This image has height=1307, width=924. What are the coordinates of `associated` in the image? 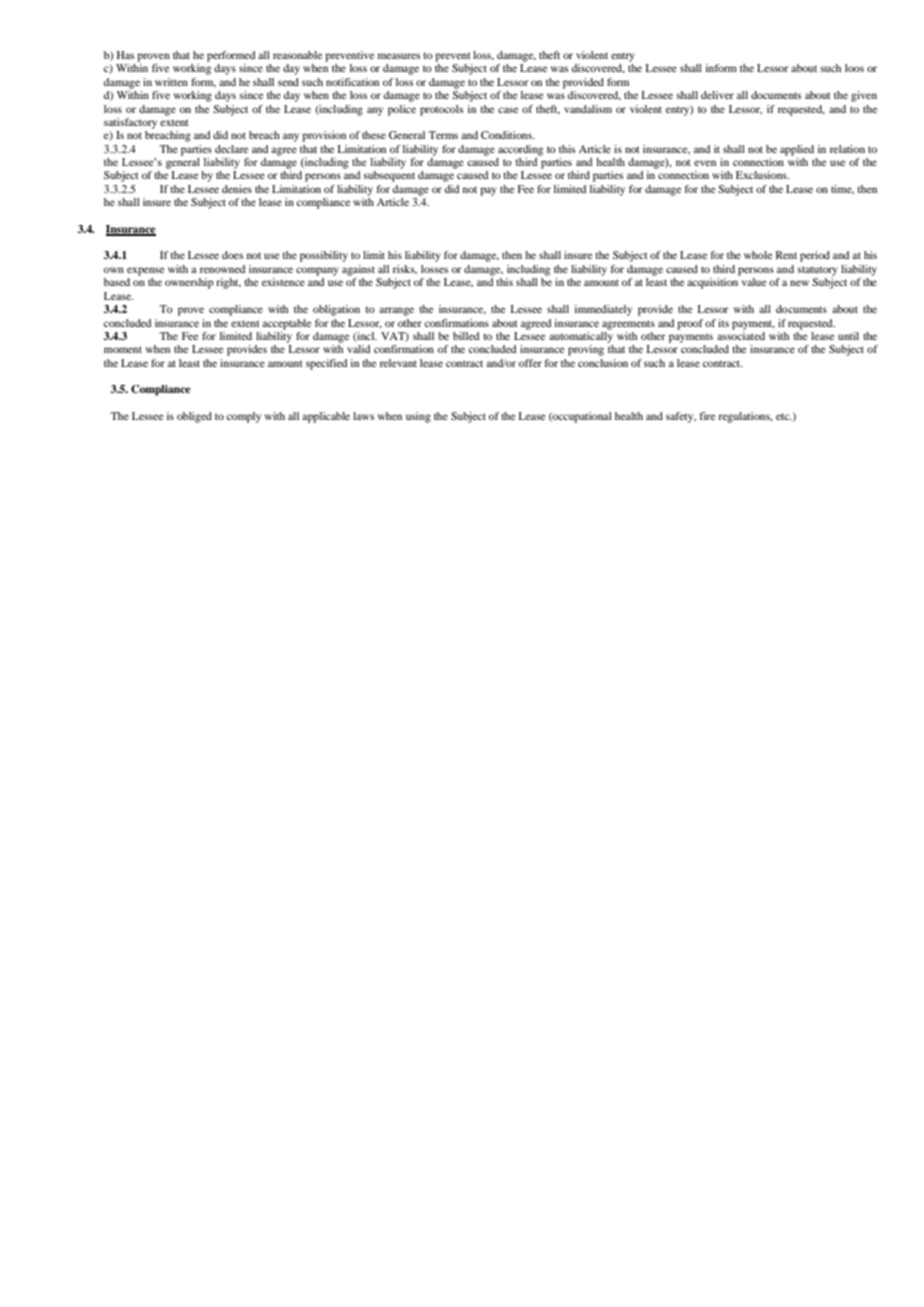 It's located at (741, 334).
